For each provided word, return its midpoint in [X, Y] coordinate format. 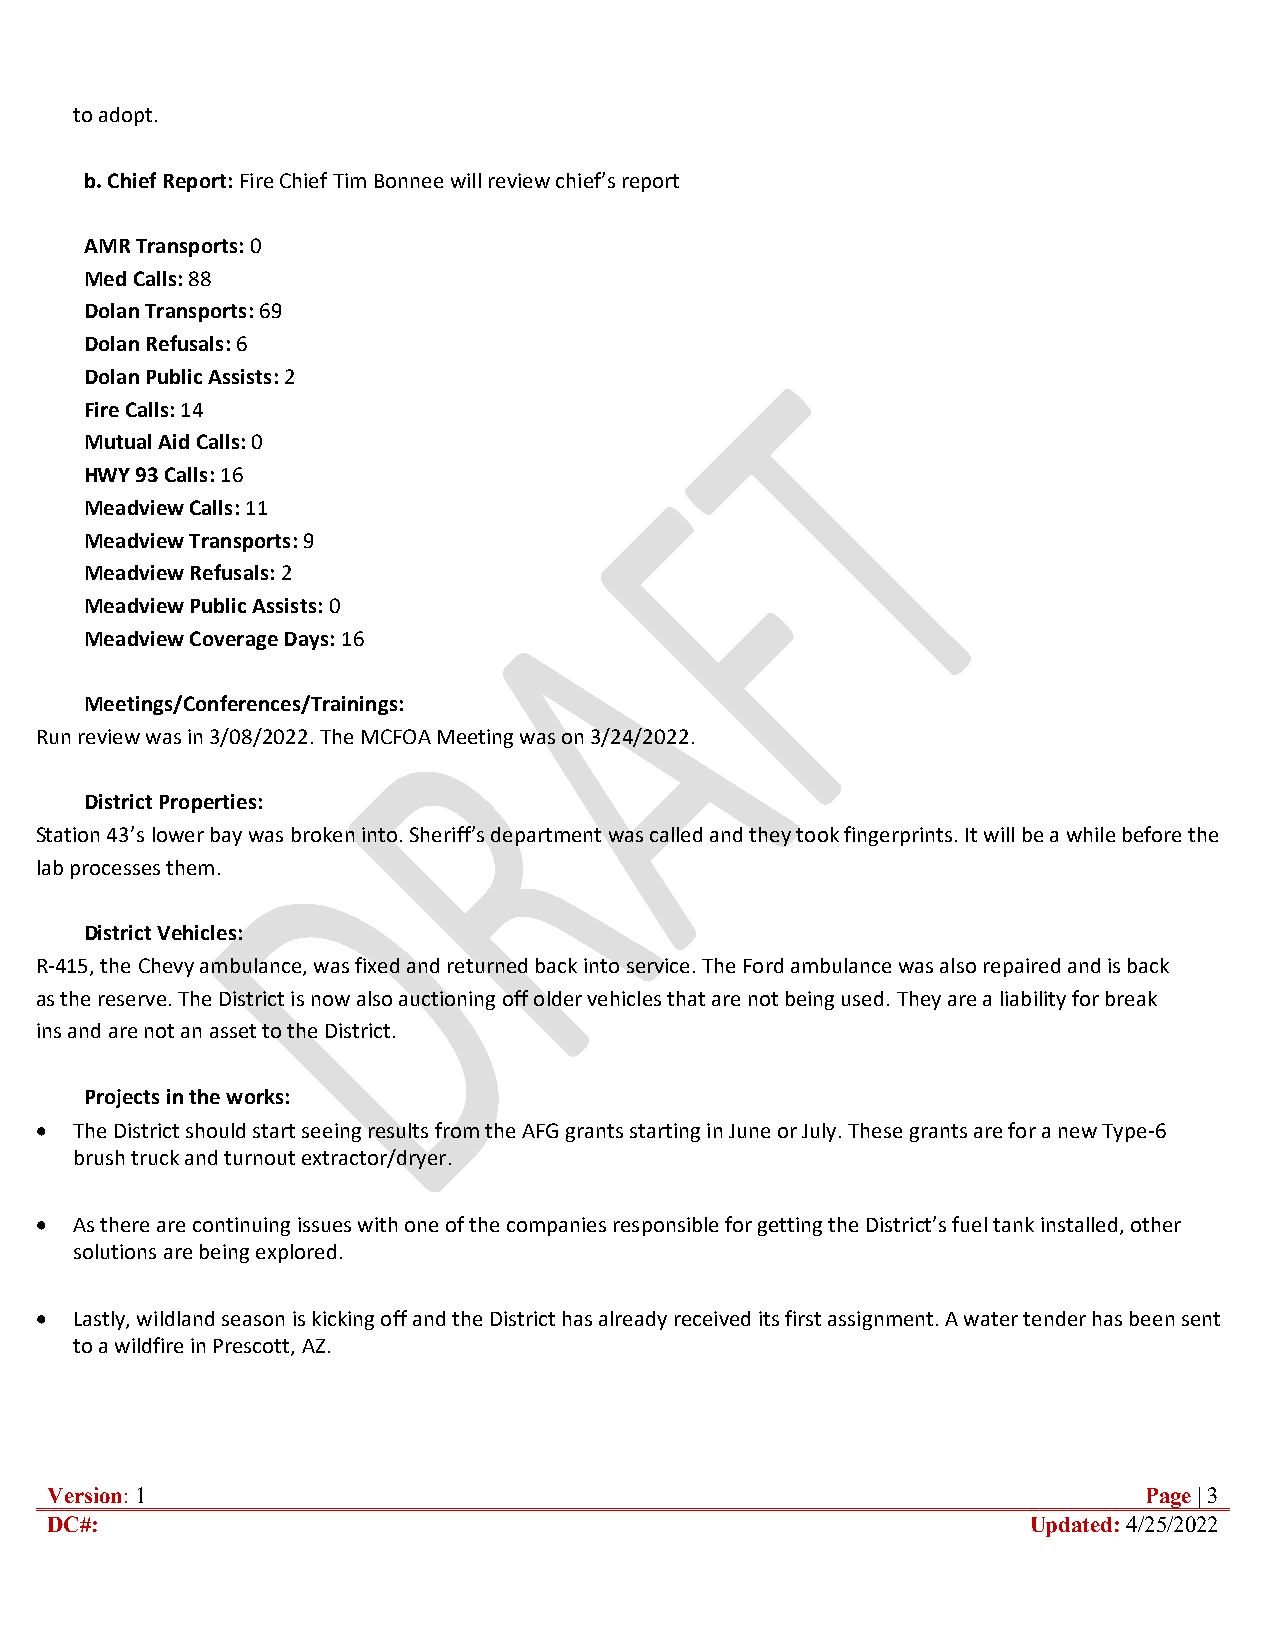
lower [178, 834]
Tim [349, 180]
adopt [125, 116]
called [676, 834]
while [1091, 834]
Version [84, 1495]
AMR [107, 246]
